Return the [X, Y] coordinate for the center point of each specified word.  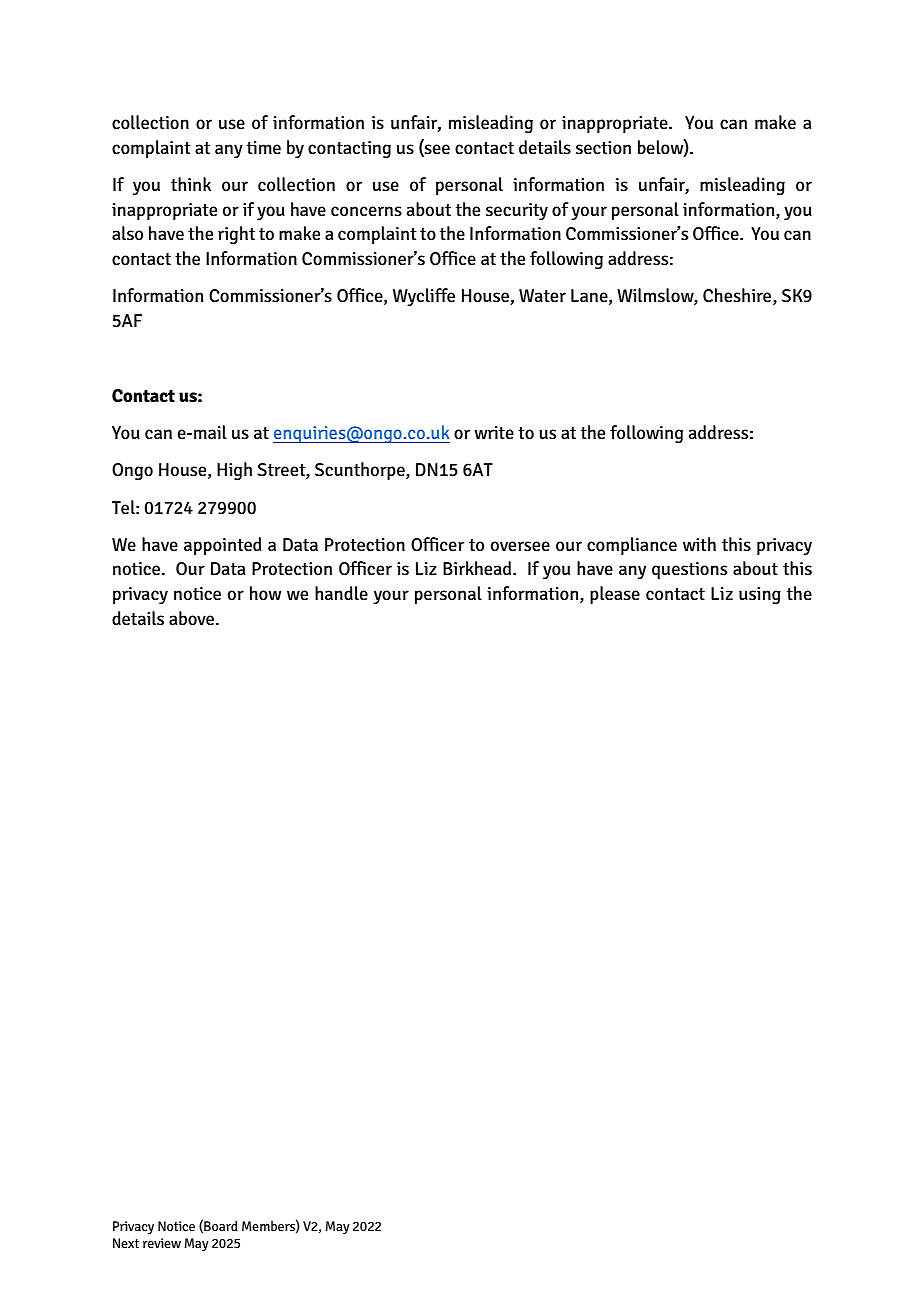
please [615, 595]
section [603, 148]
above [193, 618]
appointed [223, 546]
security [517, 211]
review [162, 1243]
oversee [520, 546]
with [699, 544]
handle [341, 593]
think [191, 184]
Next [126, 1243]
